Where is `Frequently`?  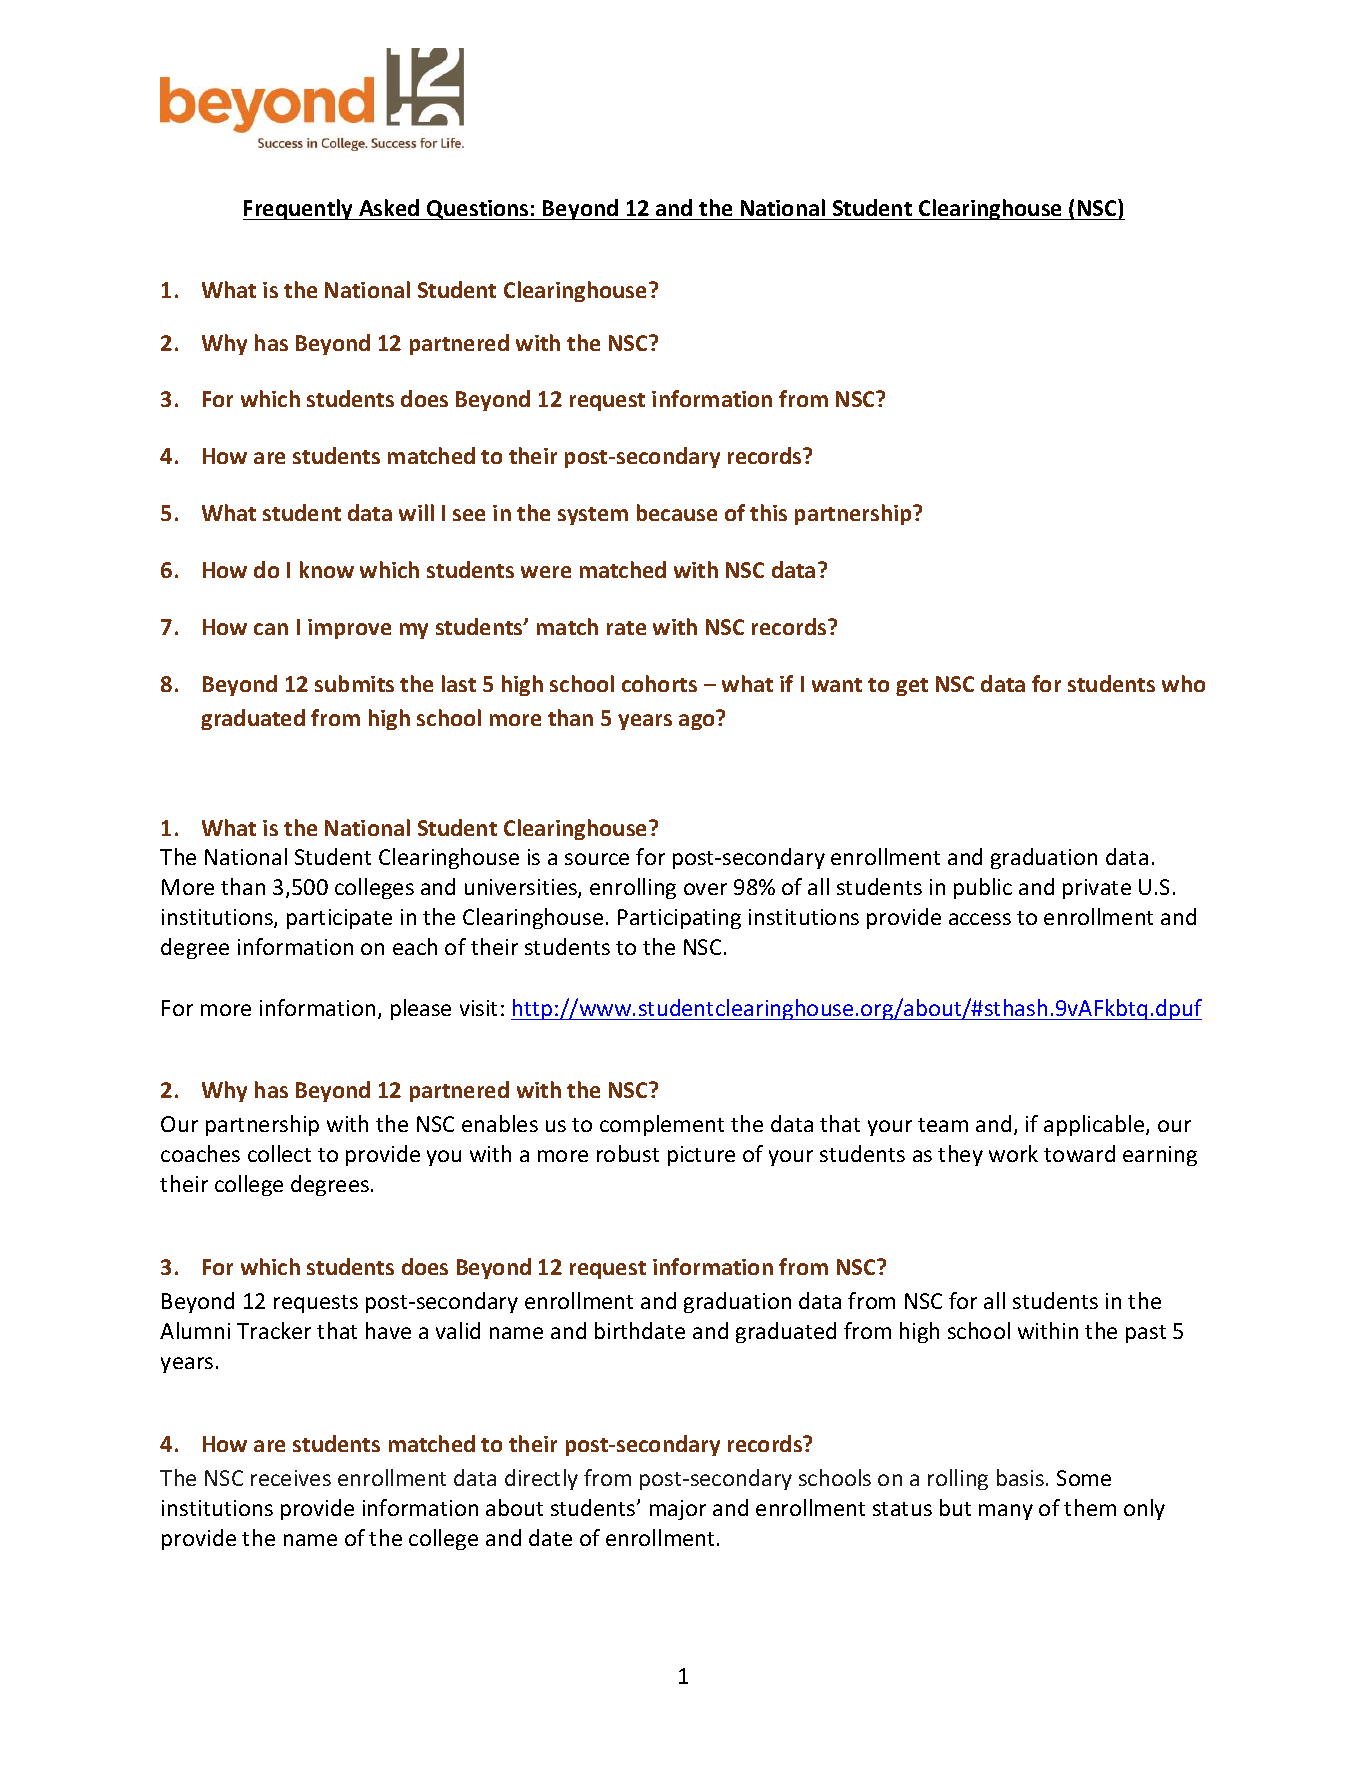 Frequently is located at coordinates (299, 209).
